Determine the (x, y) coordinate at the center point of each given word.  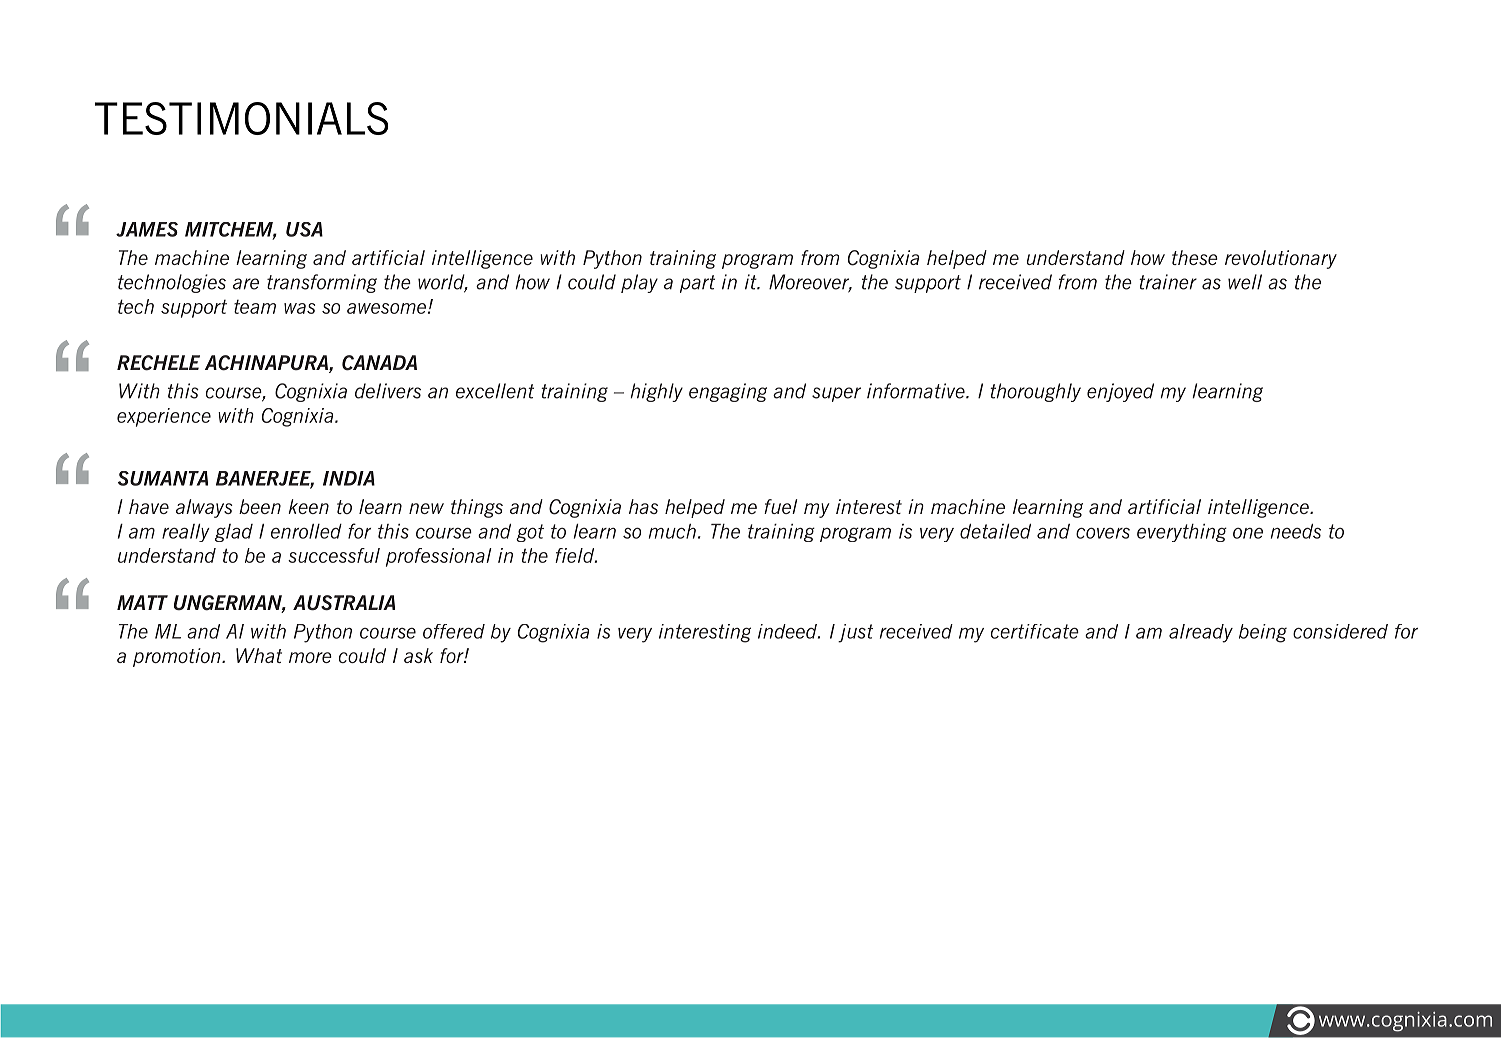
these (1195, 257)
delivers (388, 391)
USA (304, 229)
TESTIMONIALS (242, 118)
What (259, 655)
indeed (789, 631)
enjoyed (1120, 392)
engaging (728, 392)
